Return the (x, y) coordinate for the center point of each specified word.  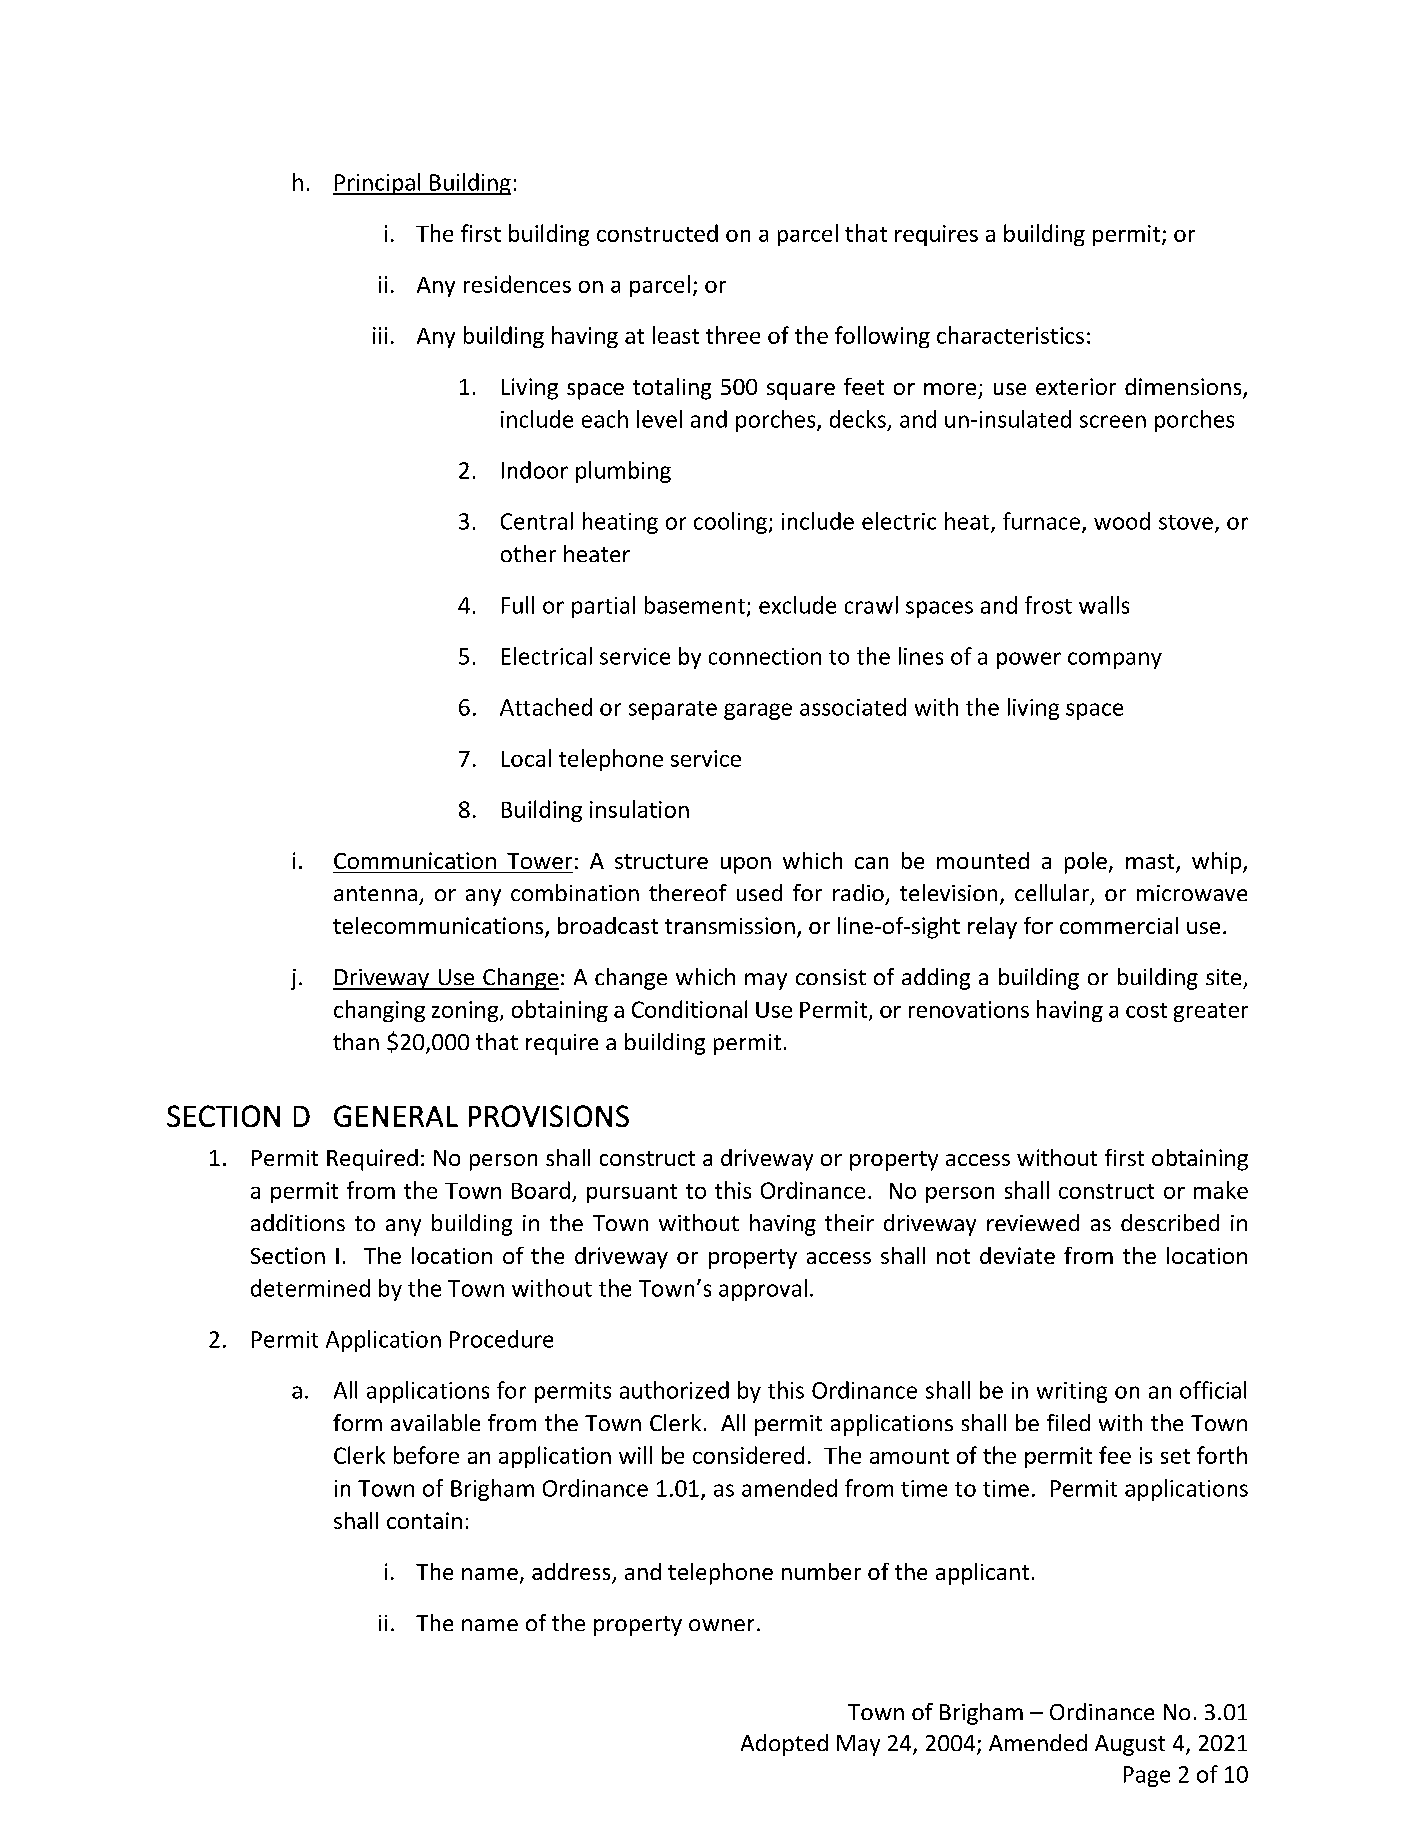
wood (1122, 521)
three (733, 335)
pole (1086, 863)
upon (746, 865)
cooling (730, 523)
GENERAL (396, 1116)
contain (424, 1520)
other (528, 553)
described (1170, 1222)
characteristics (1010, 335)
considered (748, 1455)
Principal (378, 184)
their (849, 1222)
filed (1068, 1422)
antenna (375, 893)
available (435, 1422)
